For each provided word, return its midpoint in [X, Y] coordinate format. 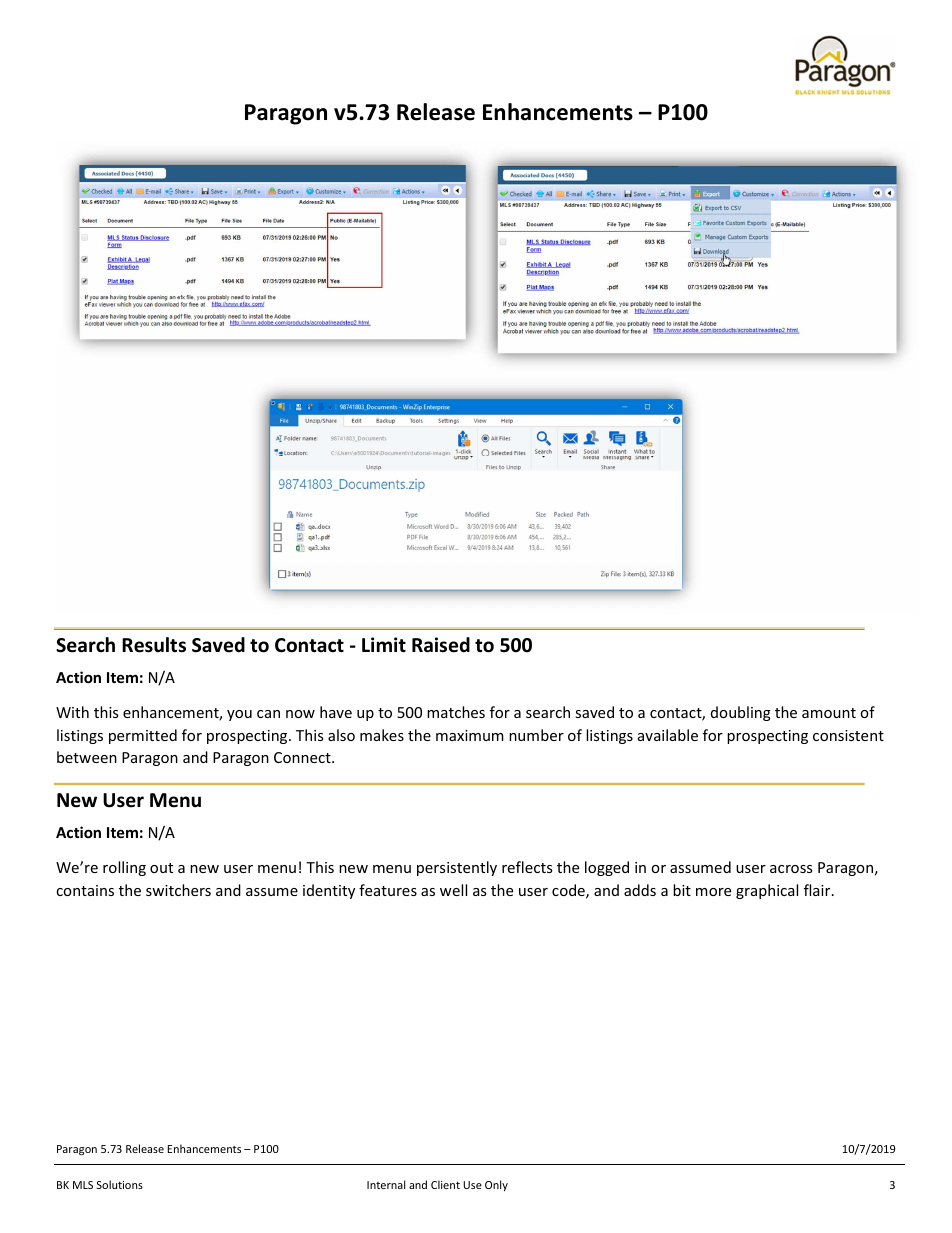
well [453, 890]
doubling [741, 713]
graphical [767, 891]
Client [445, 1184]
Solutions [120, 1184]
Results [154, 645]
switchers [178, 890]
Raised [441, 645]
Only [496, 1185]
